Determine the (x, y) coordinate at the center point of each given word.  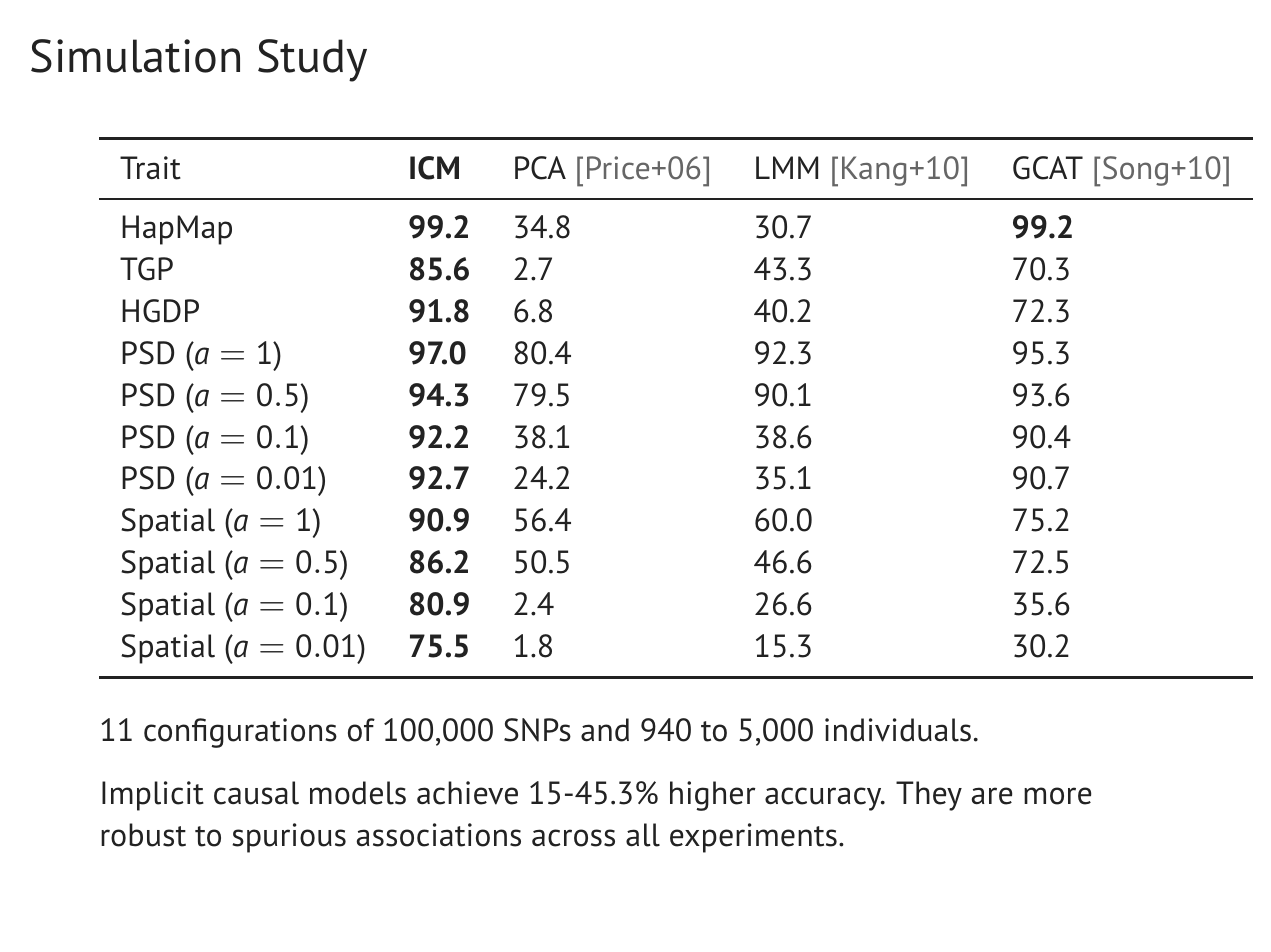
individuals (898, 730)
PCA (540, 168)
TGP (146, 269)
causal (256, 793)
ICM (434, 168)
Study (312, 60)
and (605, 730)
